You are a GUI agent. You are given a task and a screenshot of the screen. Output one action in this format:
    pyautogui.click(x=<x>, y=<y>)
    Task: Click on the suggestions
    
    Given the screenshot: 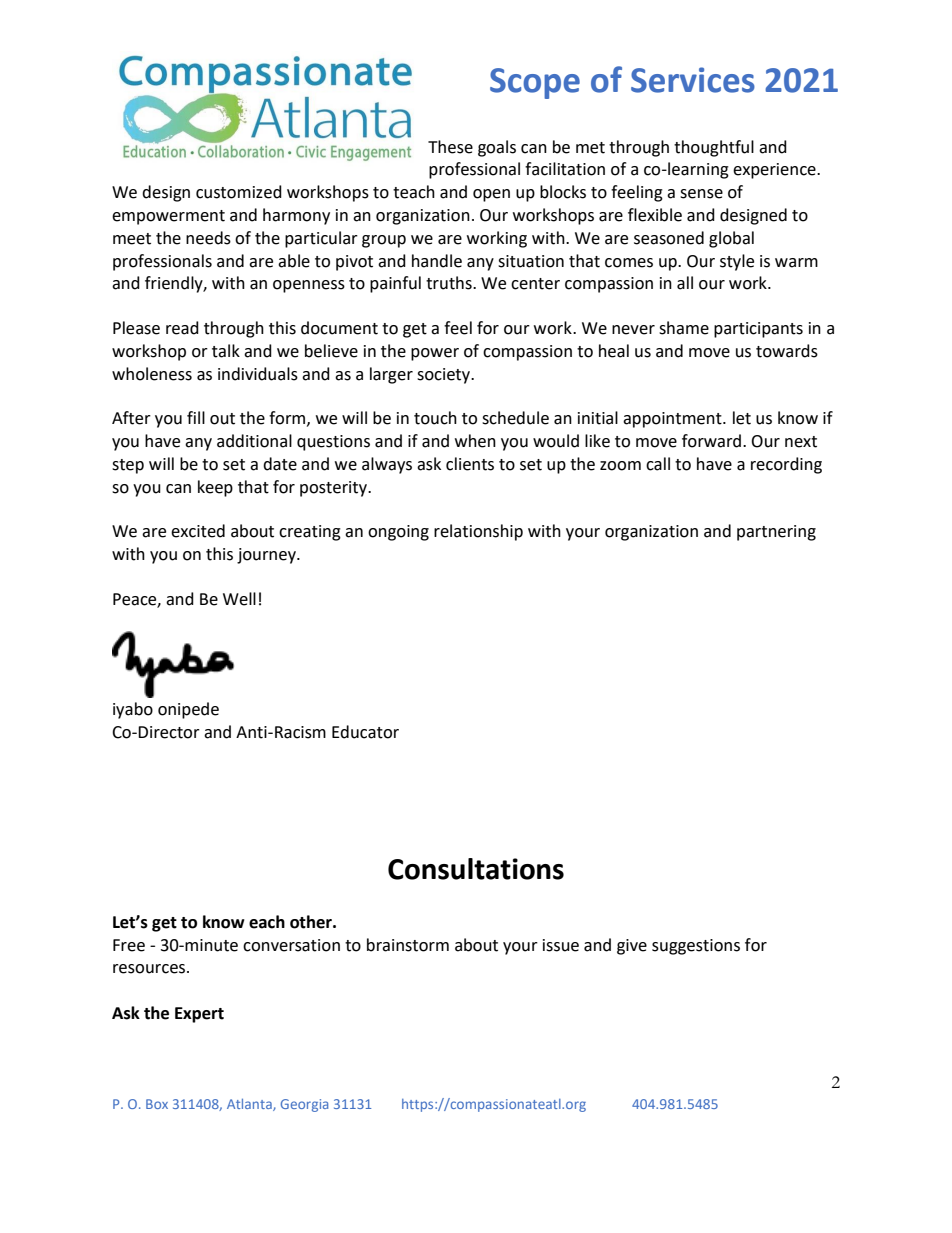 What is the action you would take?
    pyautogui.click(x=696, y=947)
